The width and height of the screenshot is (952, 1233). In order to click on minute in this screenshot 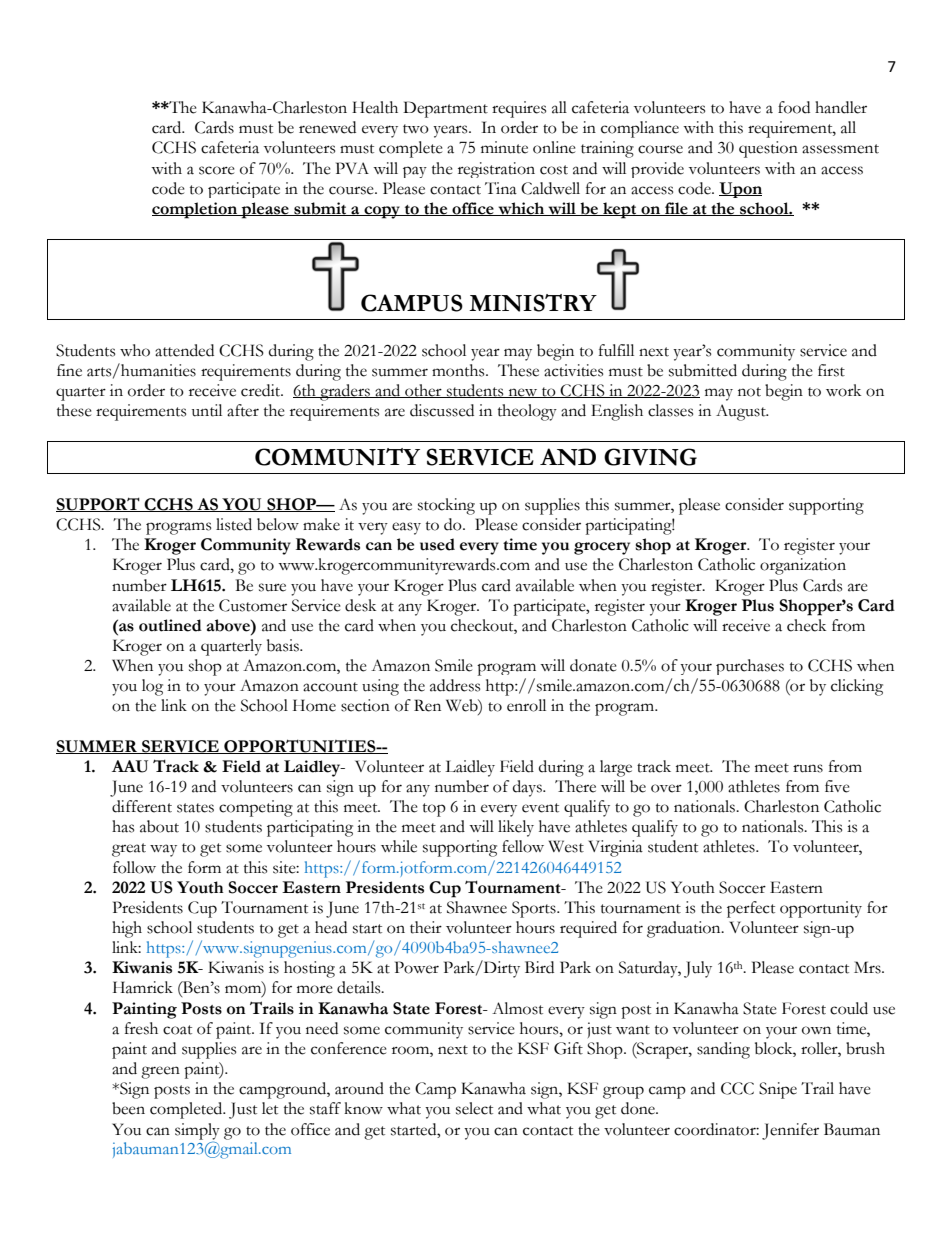, I will do `click(504, 147)`.
